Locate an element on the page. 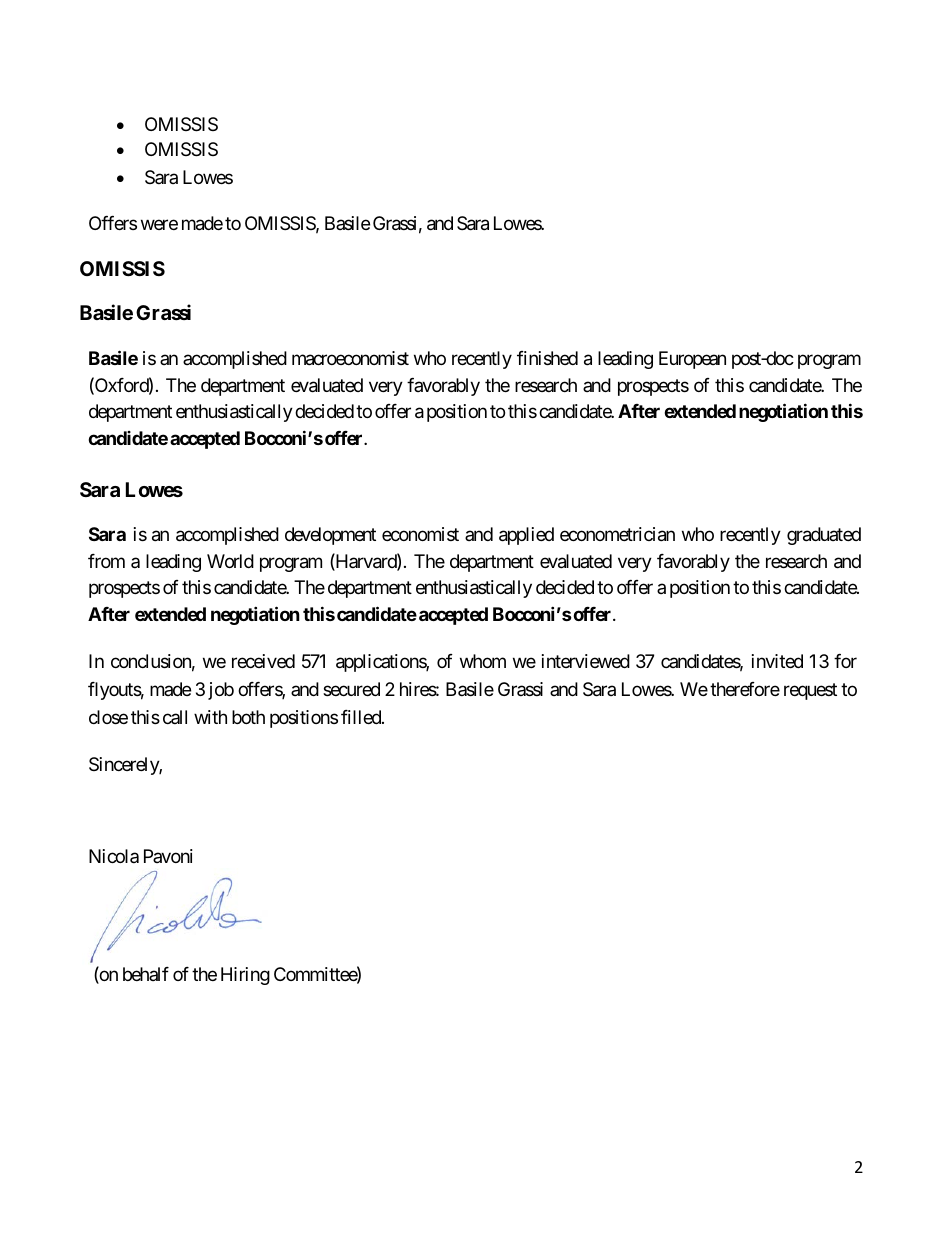 The height and width of the image is (1233, 952). job is located at coordinates (221, 691).
